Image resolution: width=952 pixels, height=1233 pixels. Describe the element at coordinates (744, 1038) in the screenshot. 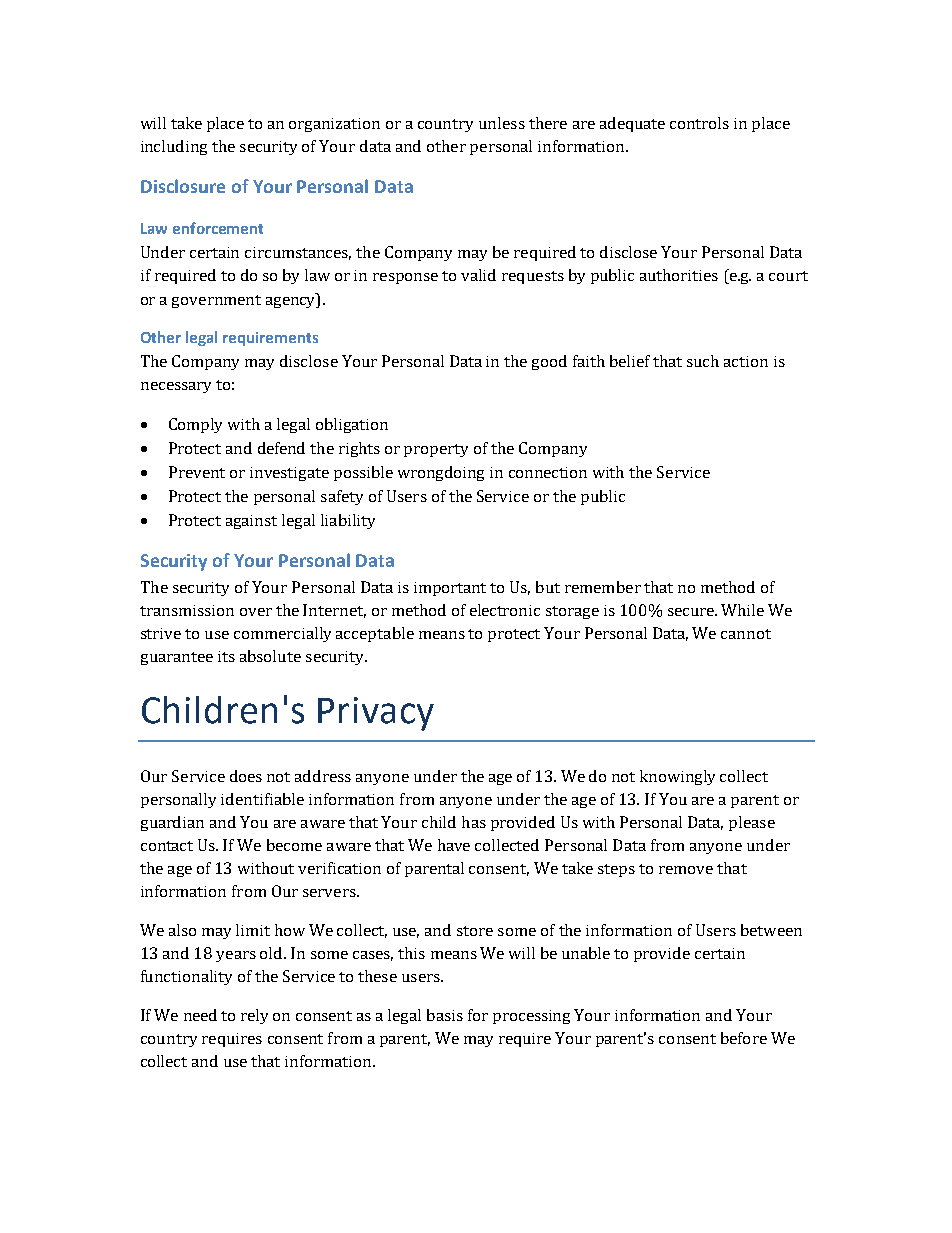

I see `before` at that location.
